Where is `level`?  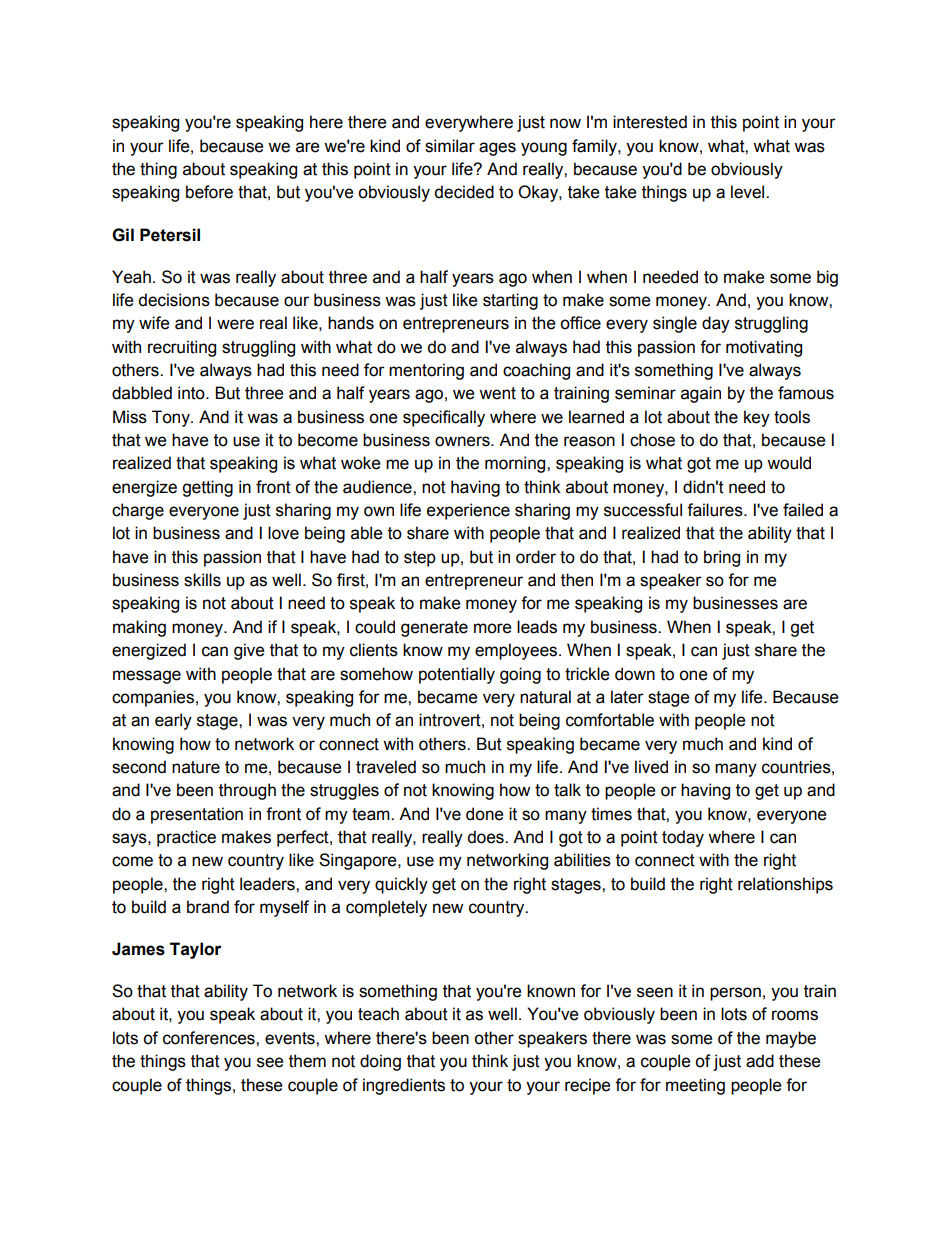 level is located at coordinates (749, 192).
